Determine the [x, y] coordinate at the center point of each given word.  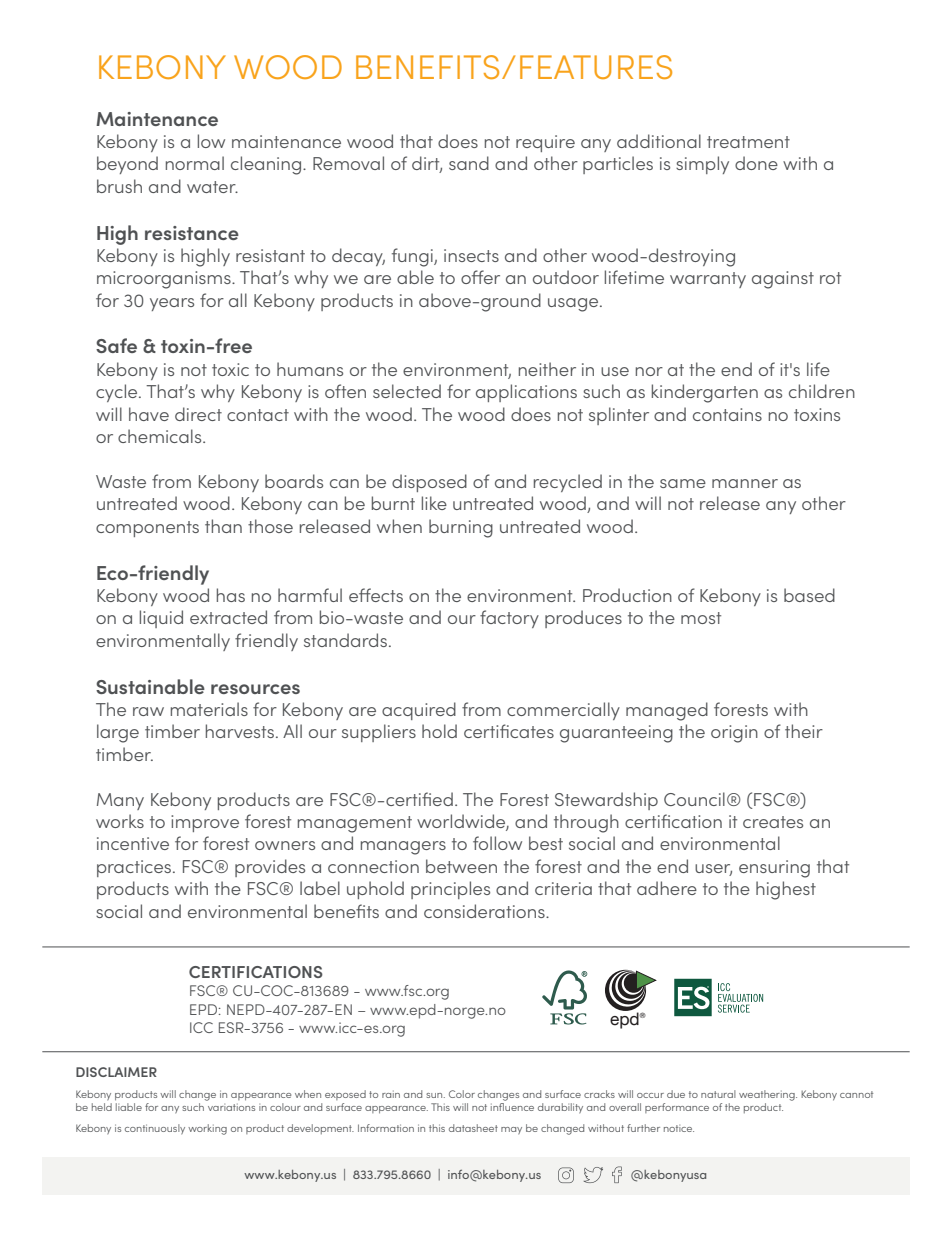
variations [231, 1107]
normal [195, 163]
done [756, 163]
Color [462, 1094]
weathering [768, 1095]
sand [469, 163]
